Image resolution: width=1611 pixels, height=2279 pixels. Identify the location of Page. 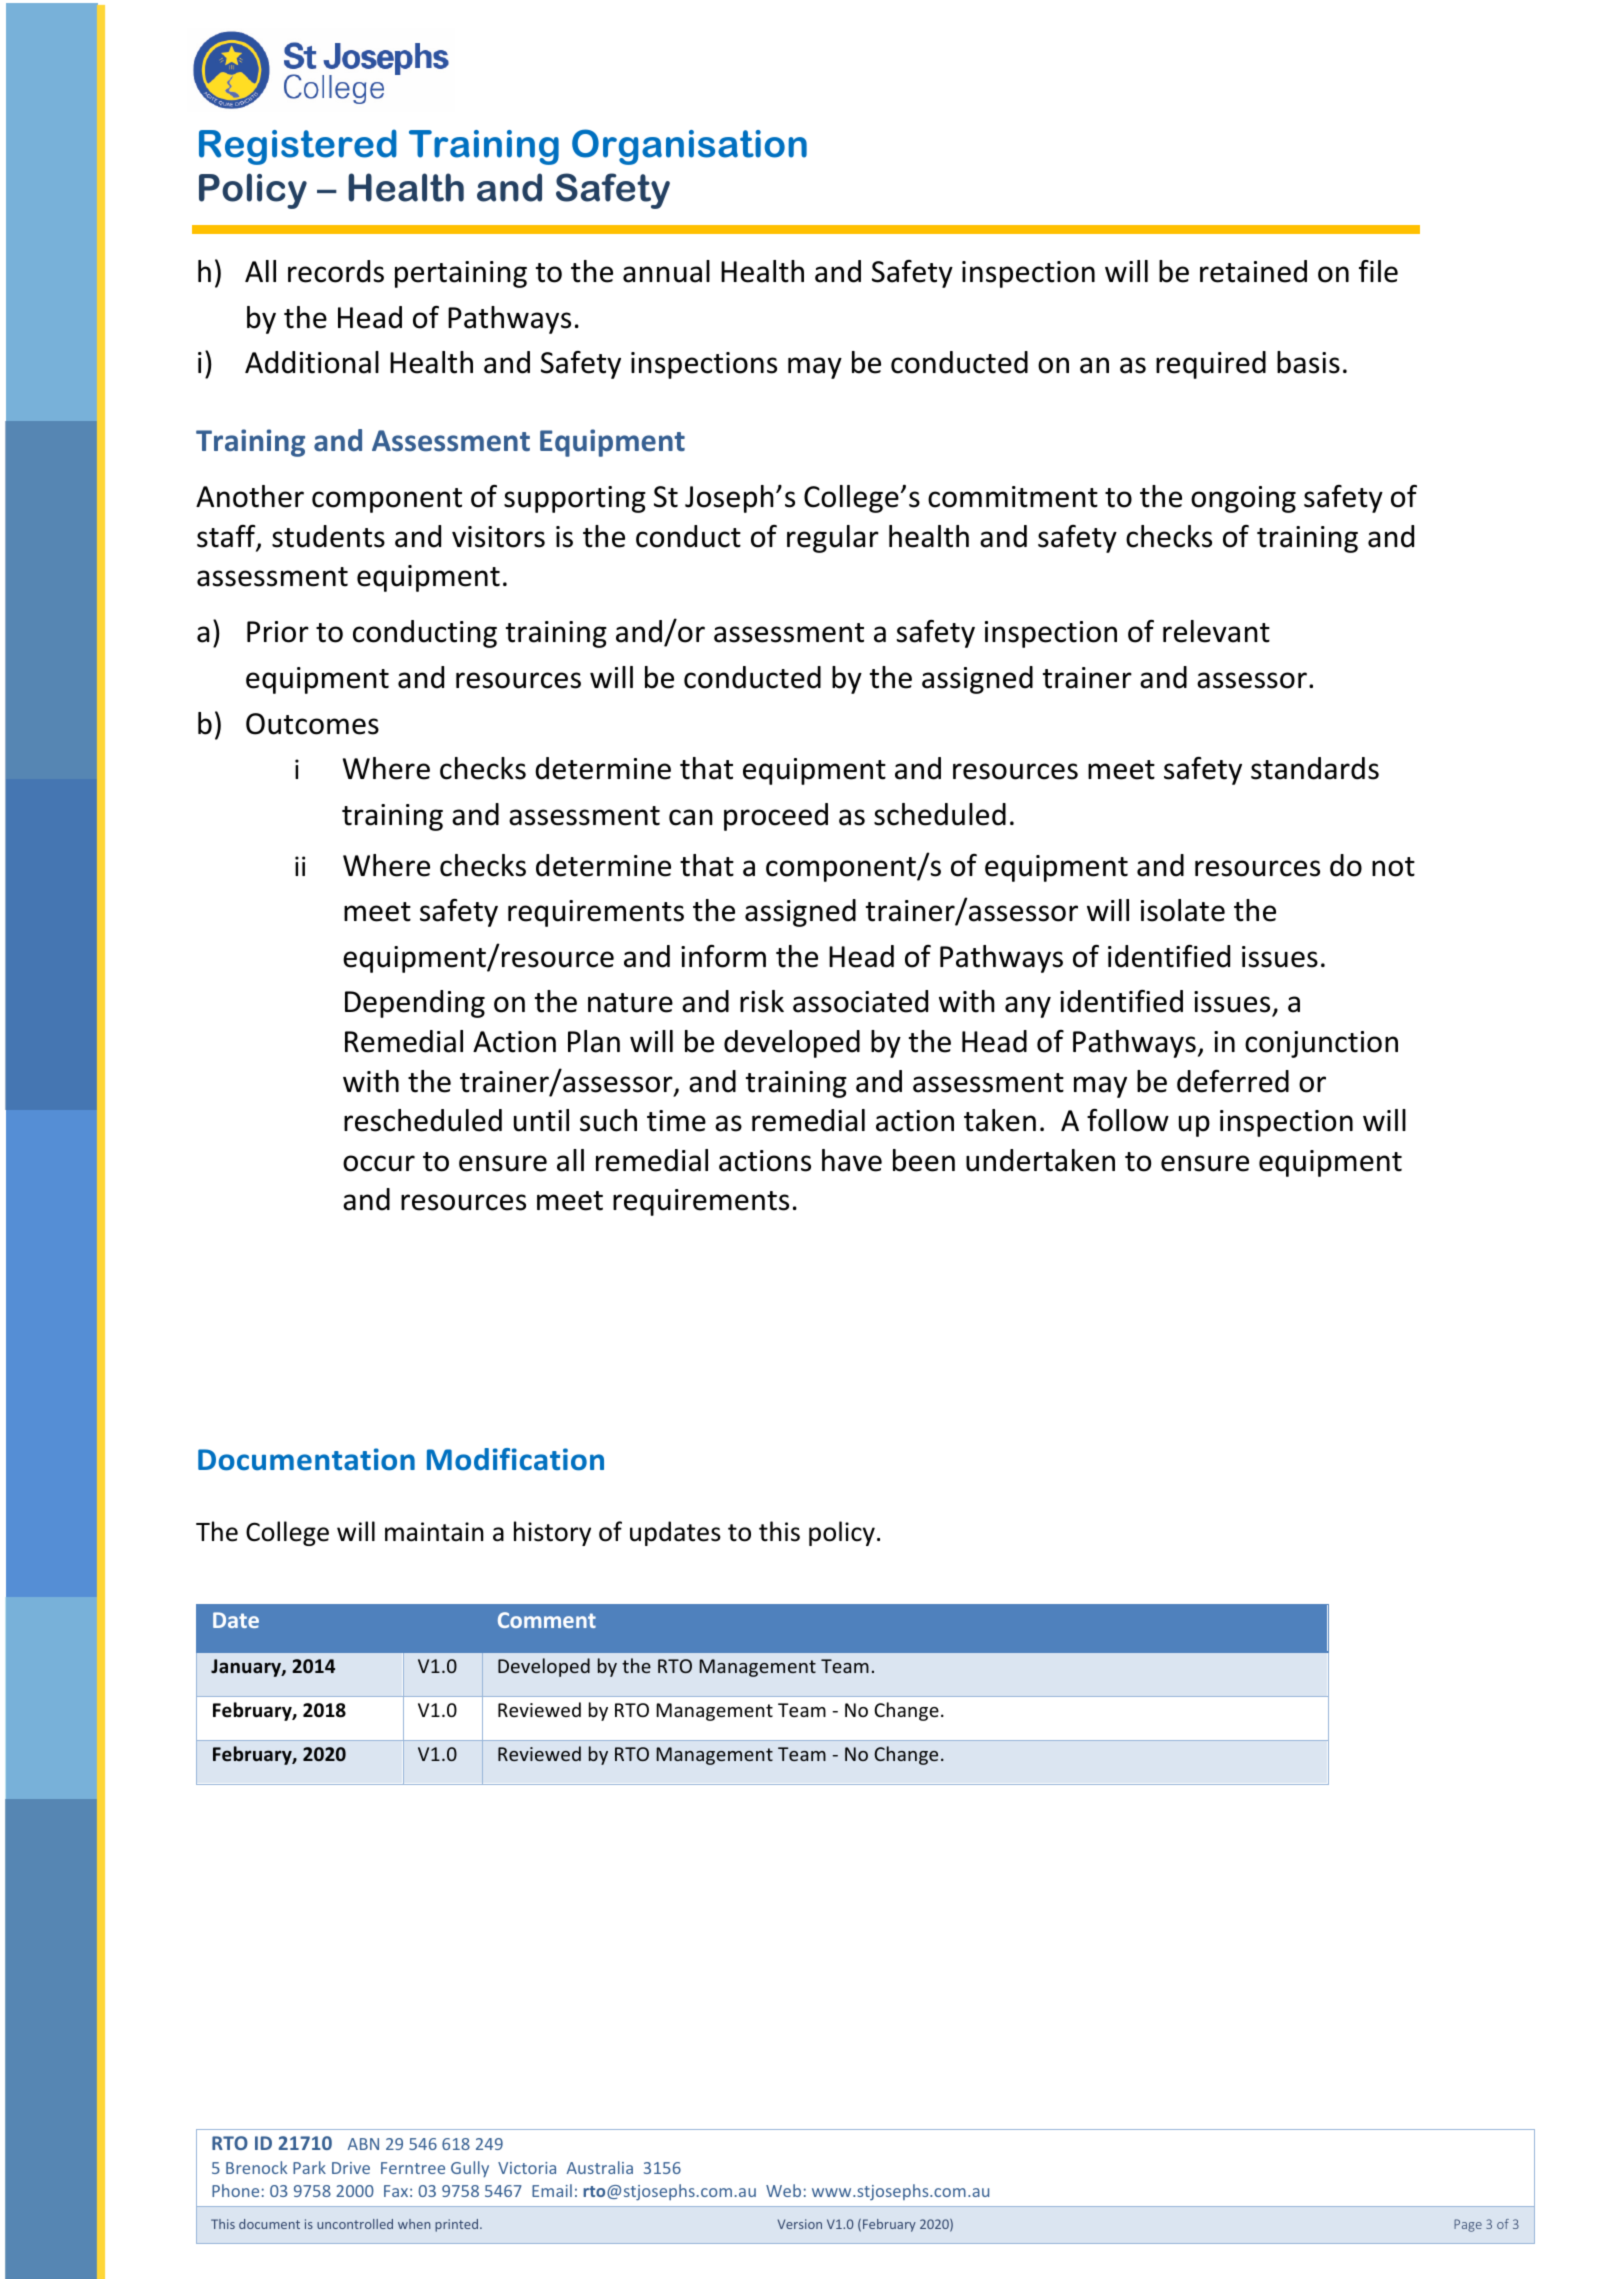
(1468, 2225).
